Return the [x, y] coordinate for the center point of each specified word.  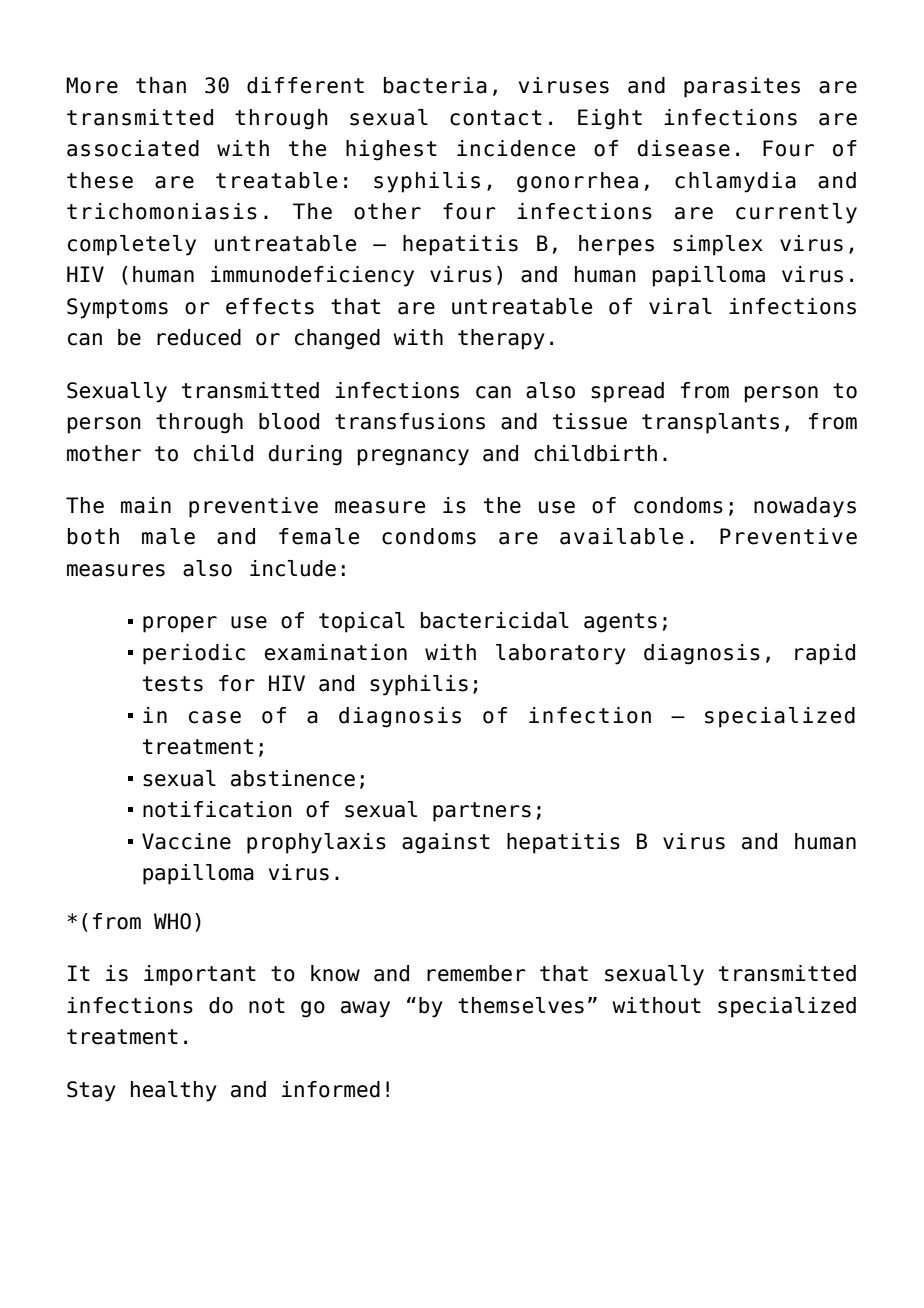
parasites [742, 87]
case [215, 717]
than [161, 85]
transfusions [410, 421]
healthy [174, 1091]
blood [289, 421]
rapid [825, 654]
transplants [710, 423]
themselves [521, 1005]
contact [496, 118]
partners [482, 812]
